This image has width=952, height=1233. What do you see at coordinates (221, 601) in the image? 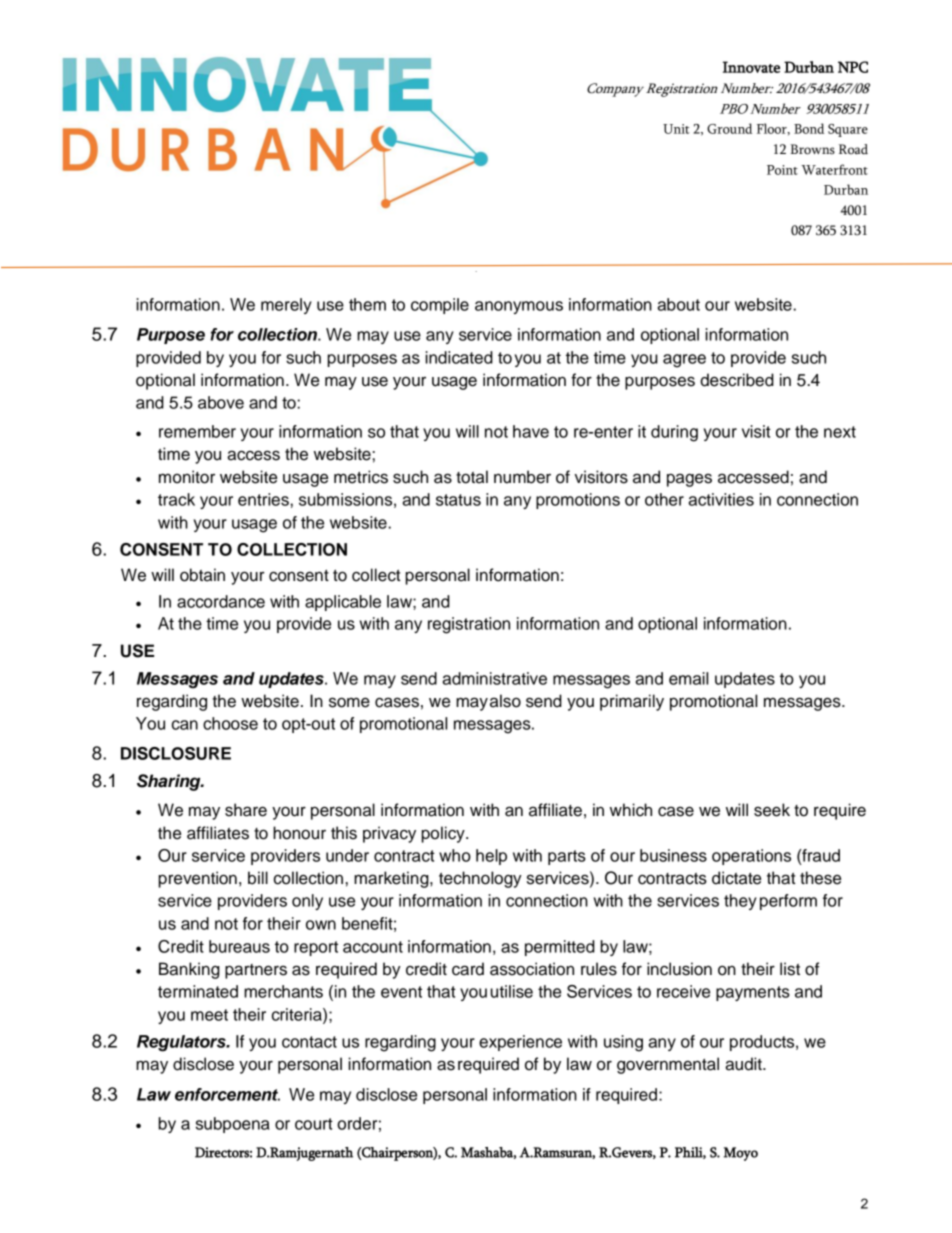
I see `accordance` at bounding box center [221, 601].
